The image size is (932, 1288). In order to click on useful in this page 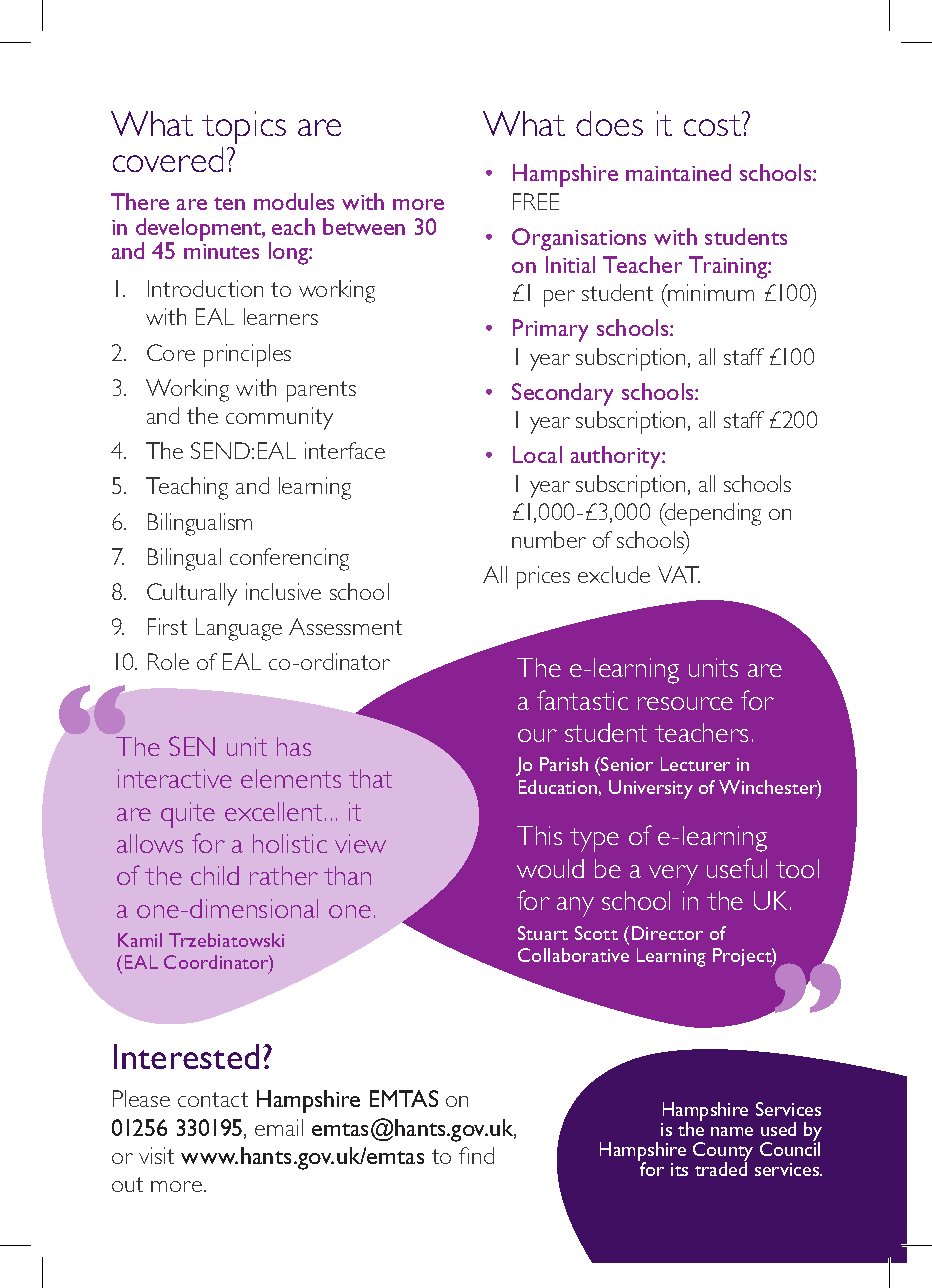, I will do `click(737, 868)`.
